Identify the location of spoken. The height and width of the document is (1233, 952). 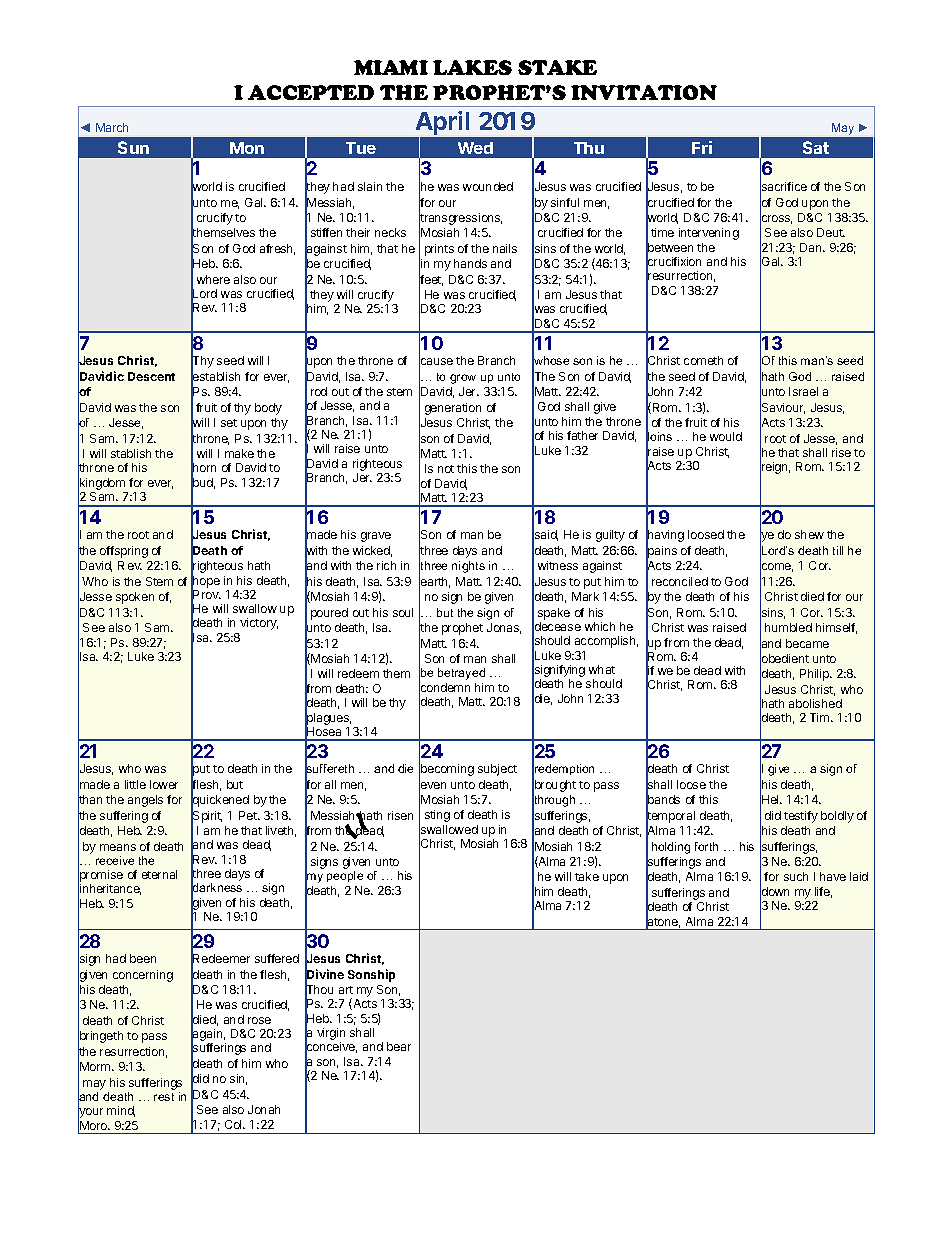
(135, 598).
